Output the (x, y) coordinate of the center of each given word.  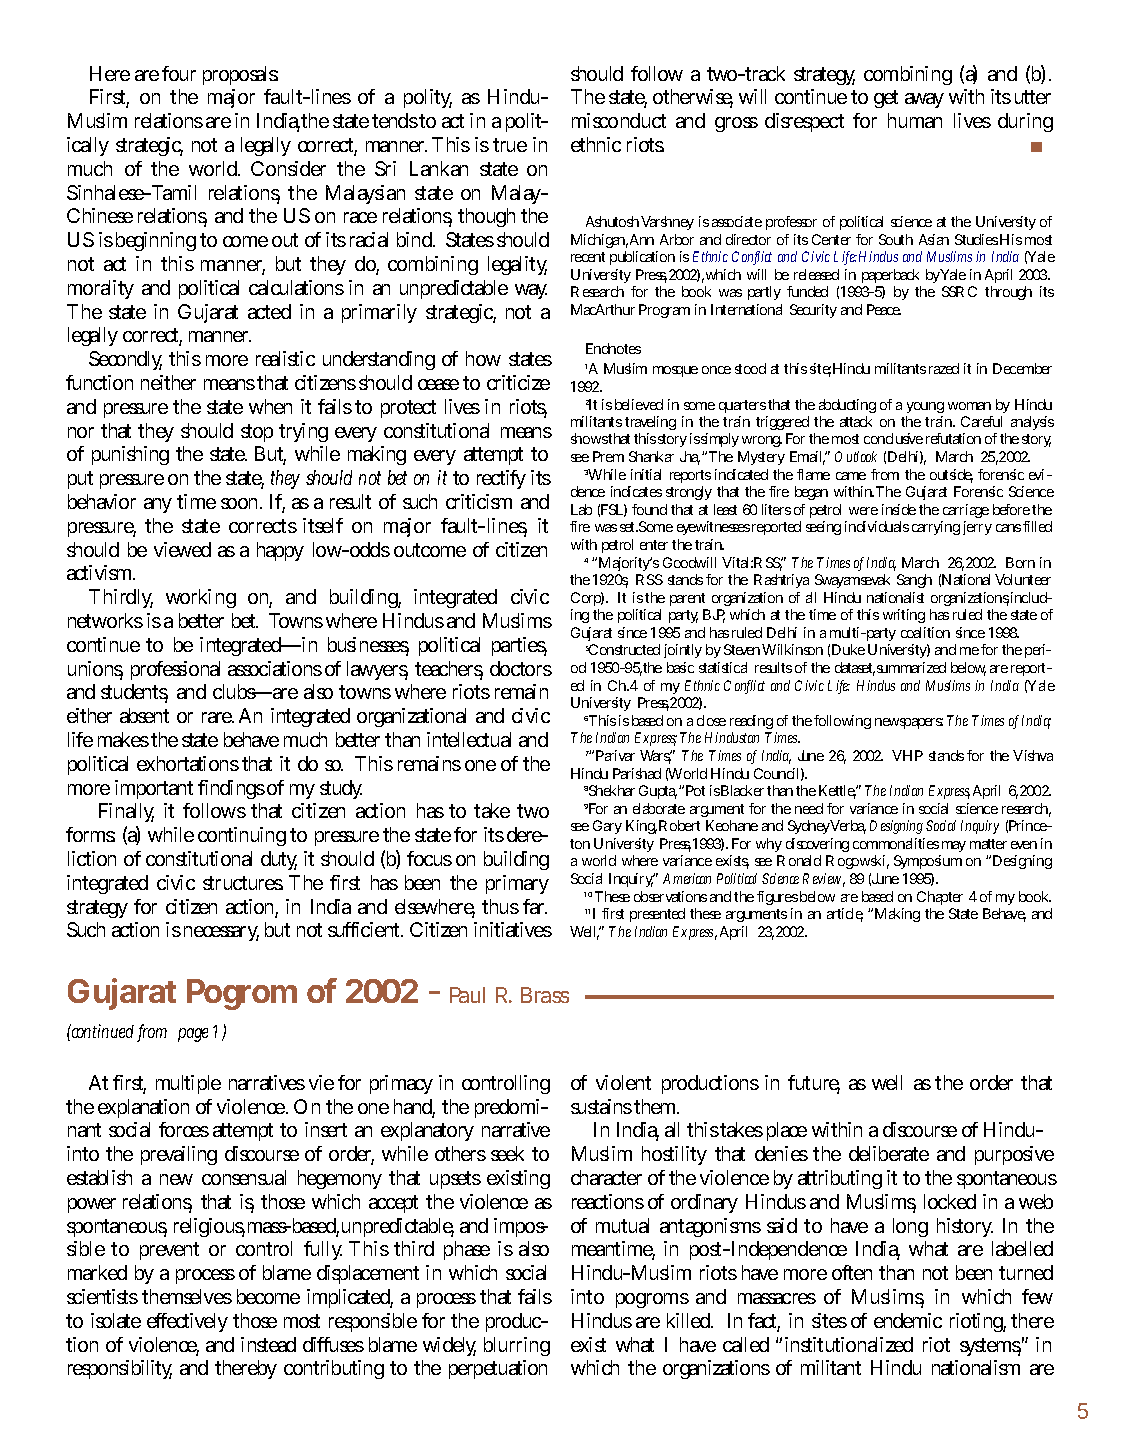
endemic (908, 1320)
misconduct (619, 120)
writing (904, 616)
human (915, 120)
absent (144, 715)
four (179, 73)
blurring (517, 1346)
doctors (521, 668)
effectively (187, 1322)
